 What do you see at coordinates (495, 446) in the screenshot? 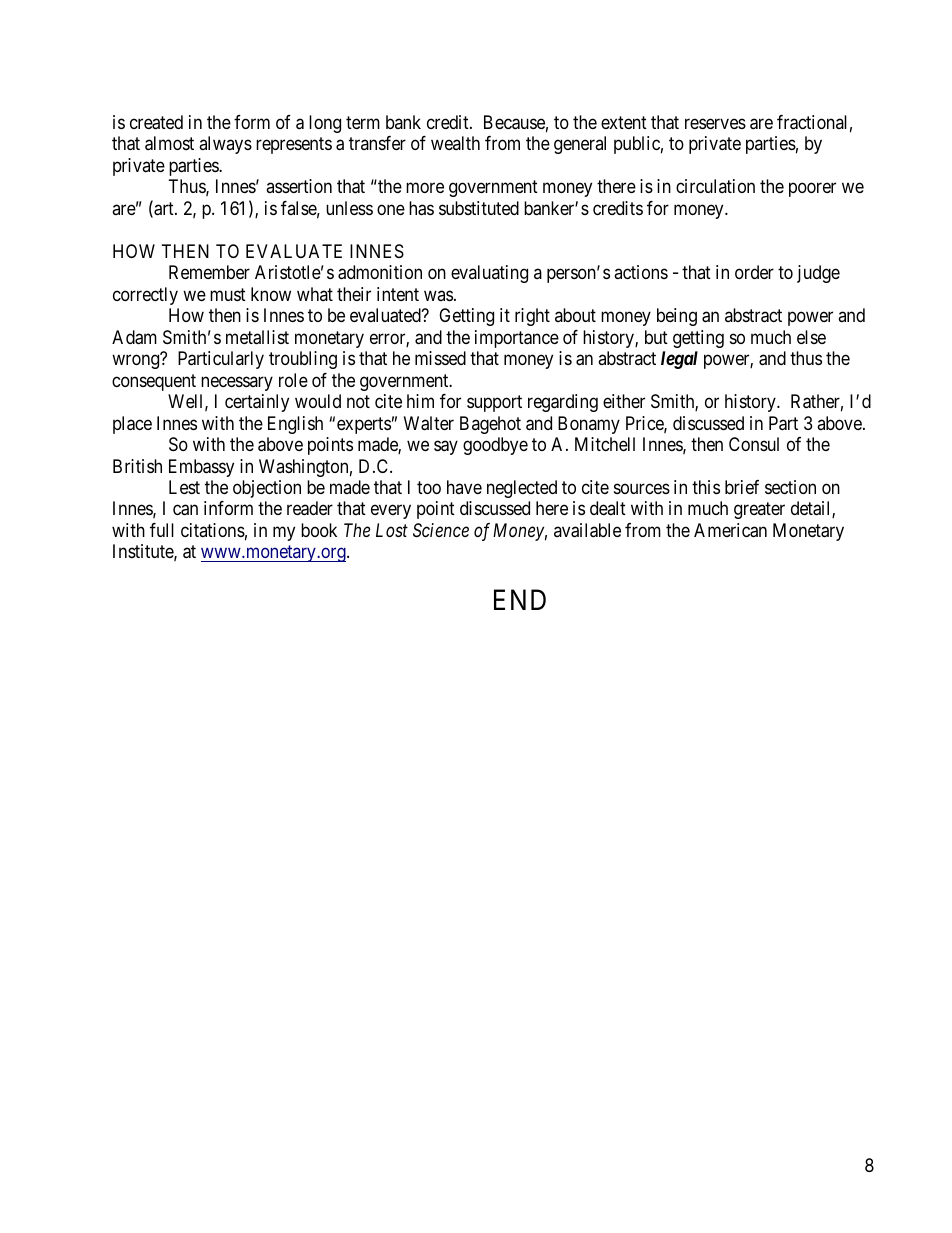
I see `goodbye` at bounding box center [495, 446].
